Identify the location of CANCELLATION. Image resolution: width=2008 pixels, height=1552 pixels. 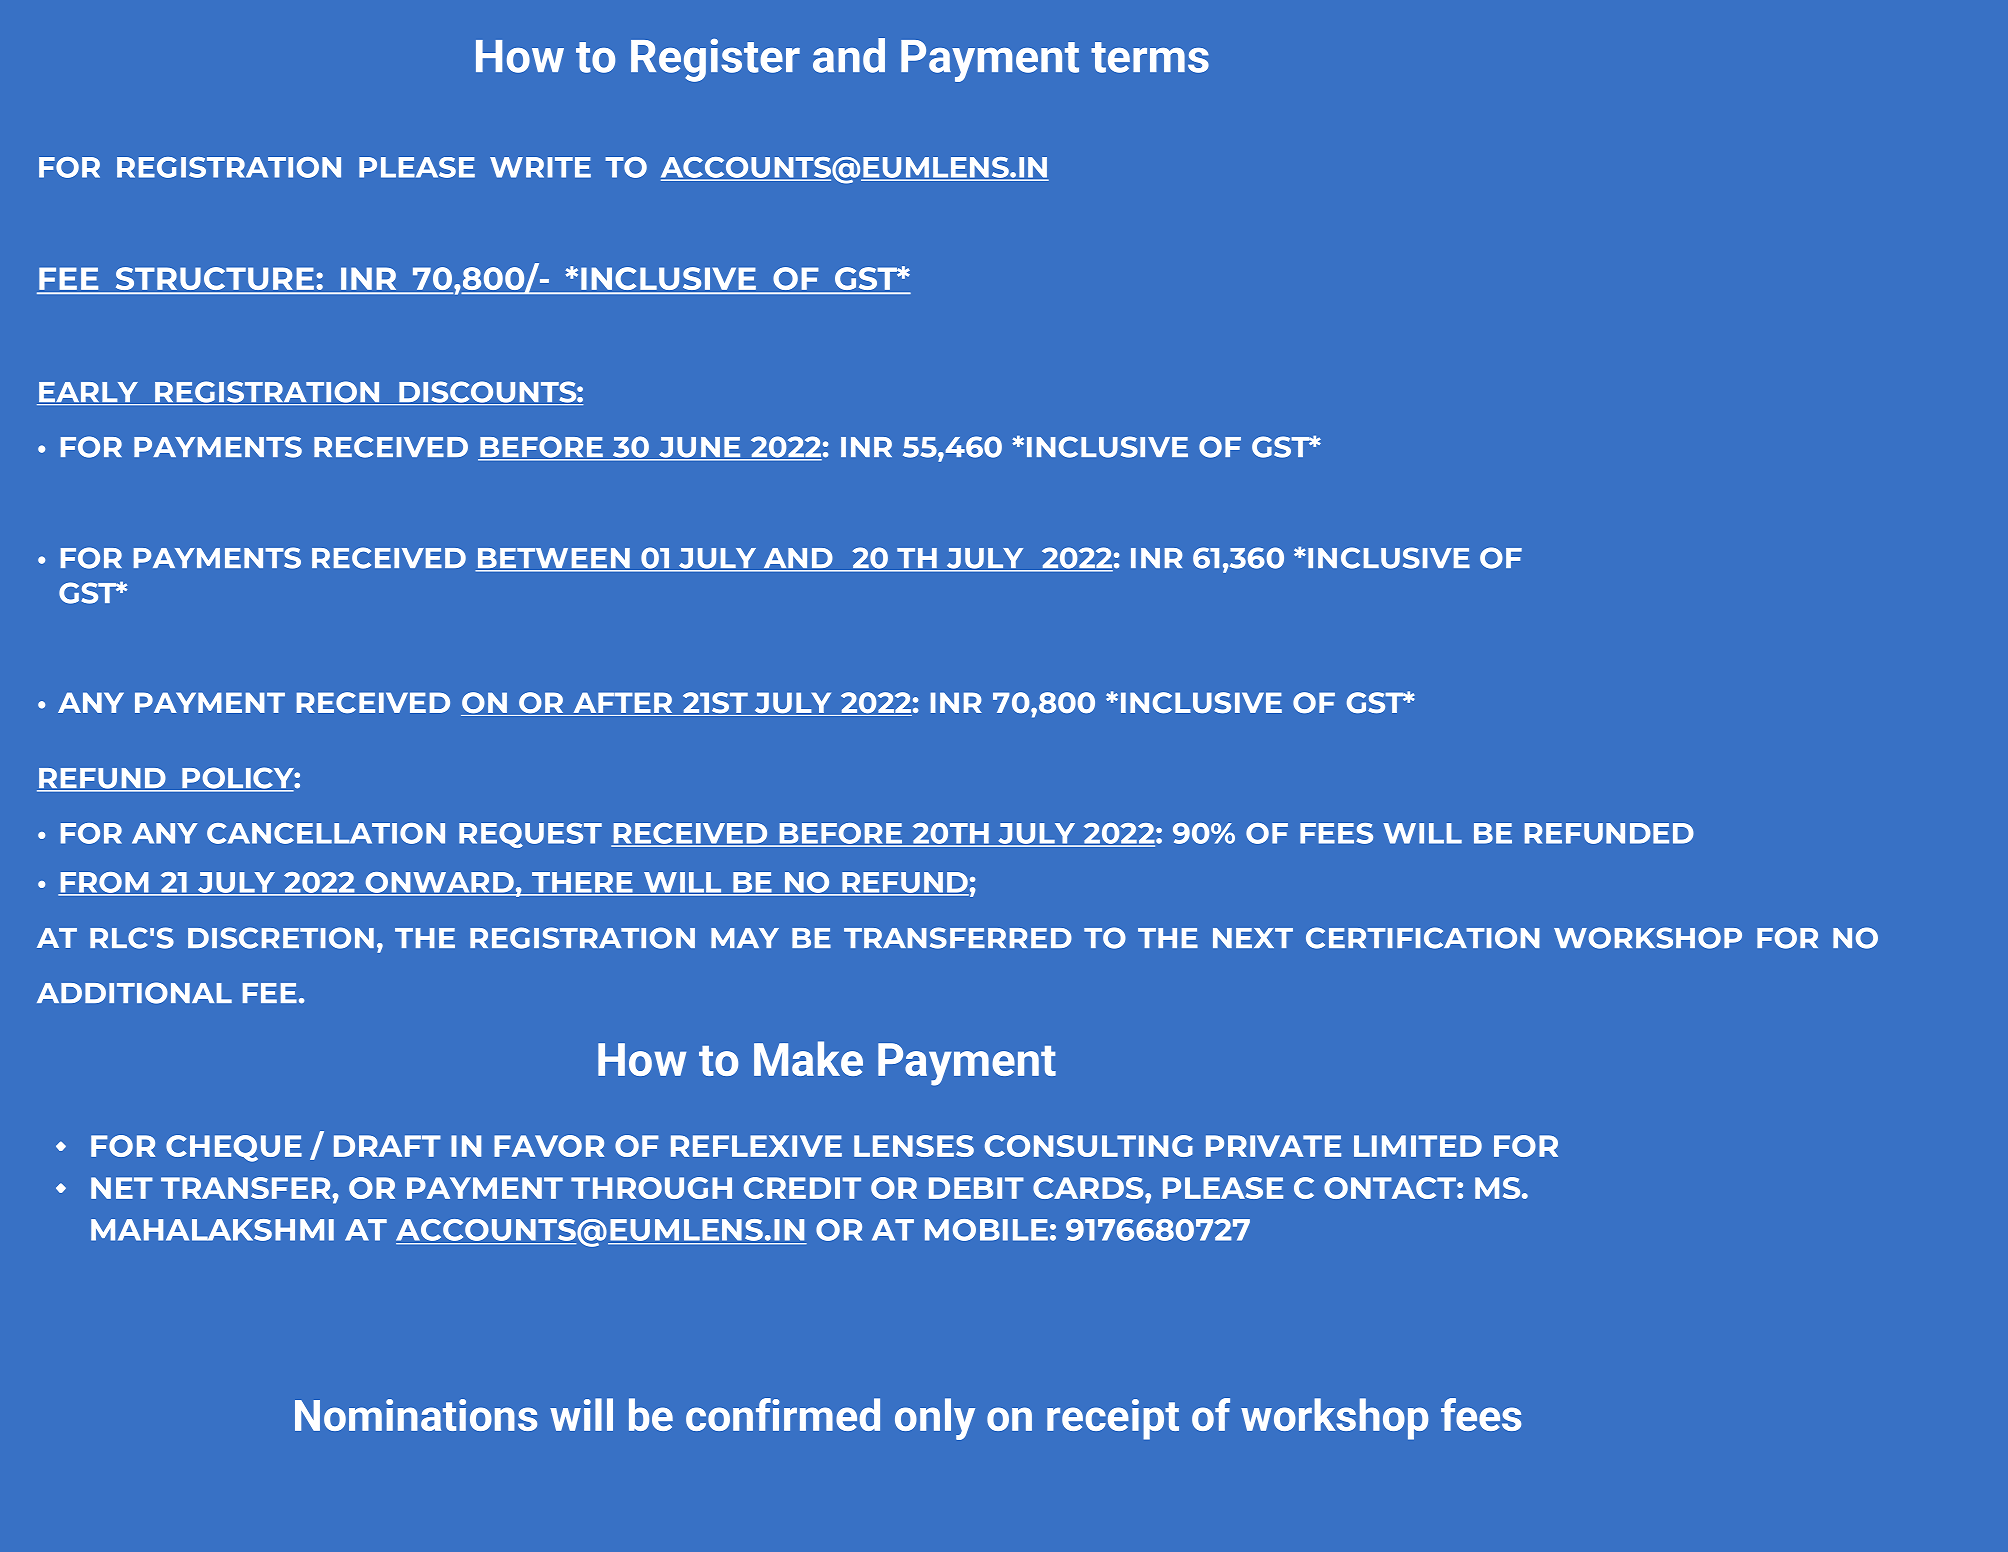
(326, 833).
